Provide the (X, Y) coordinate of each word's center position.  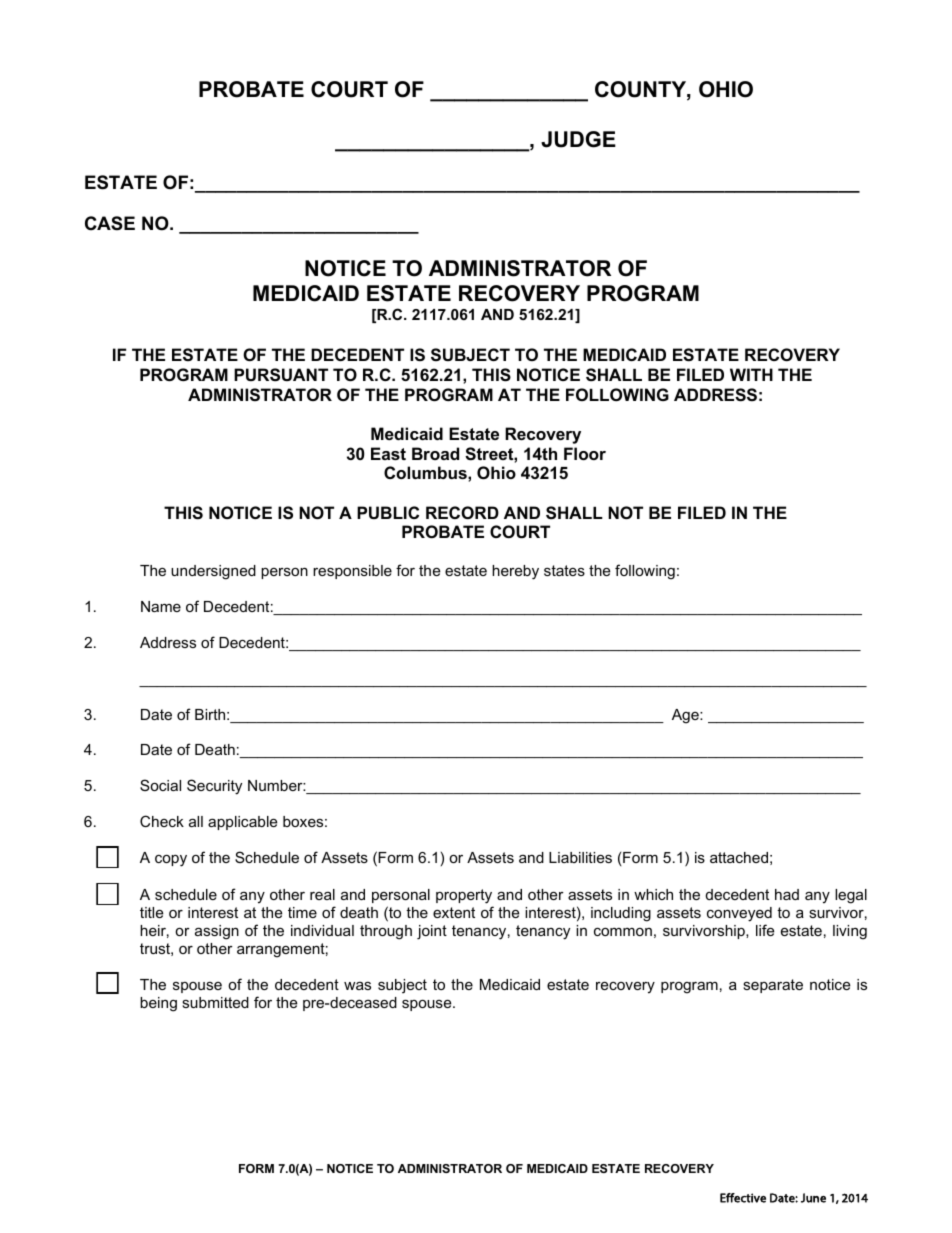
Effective (743, 1198)
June (813, 1198)
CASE (110, 223)
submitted (215, 1002)
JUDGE (578, 139)
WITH (751, 374)
